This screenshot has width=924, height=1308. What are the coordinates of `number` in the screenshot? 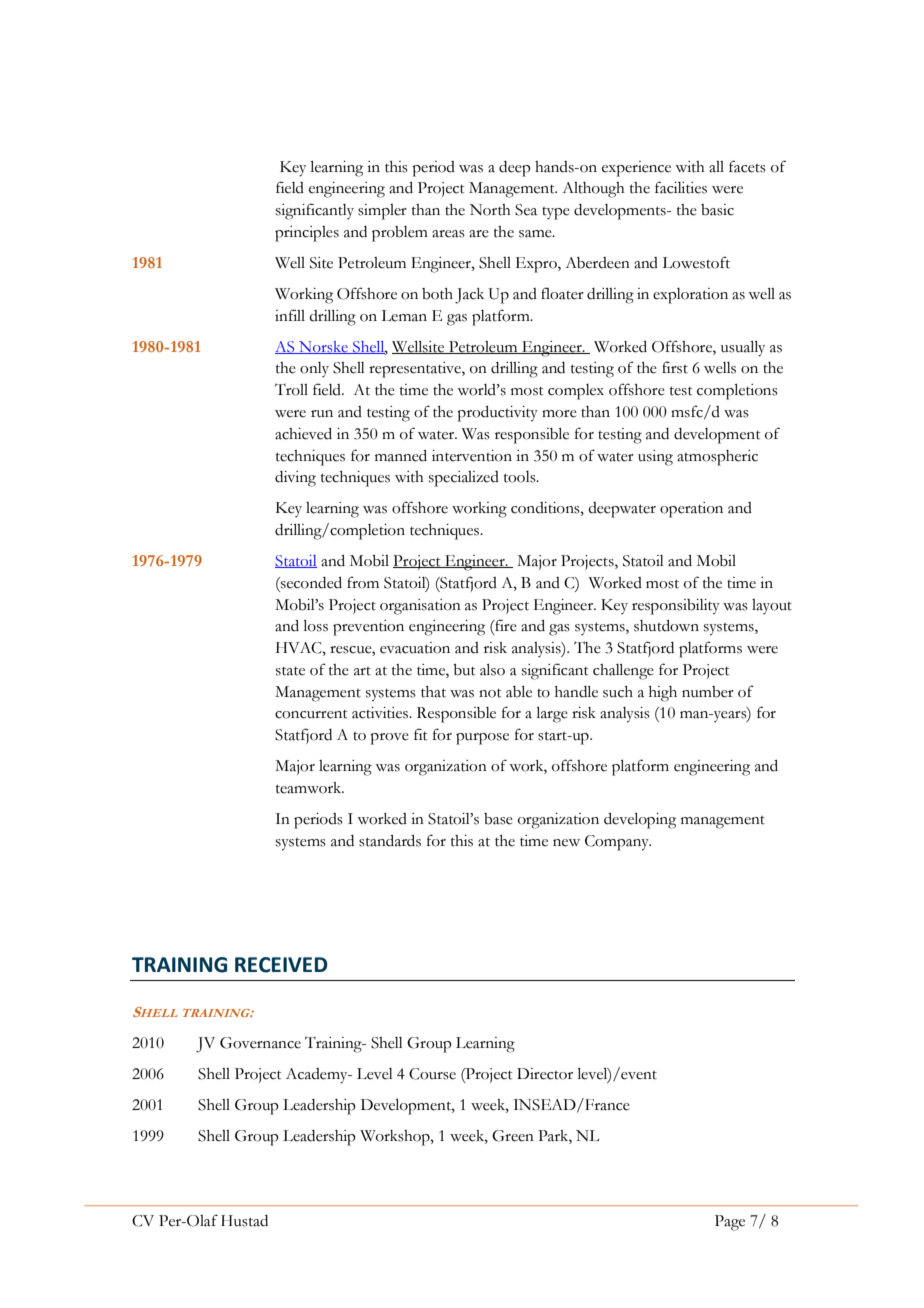 It's located at (708, 692).
